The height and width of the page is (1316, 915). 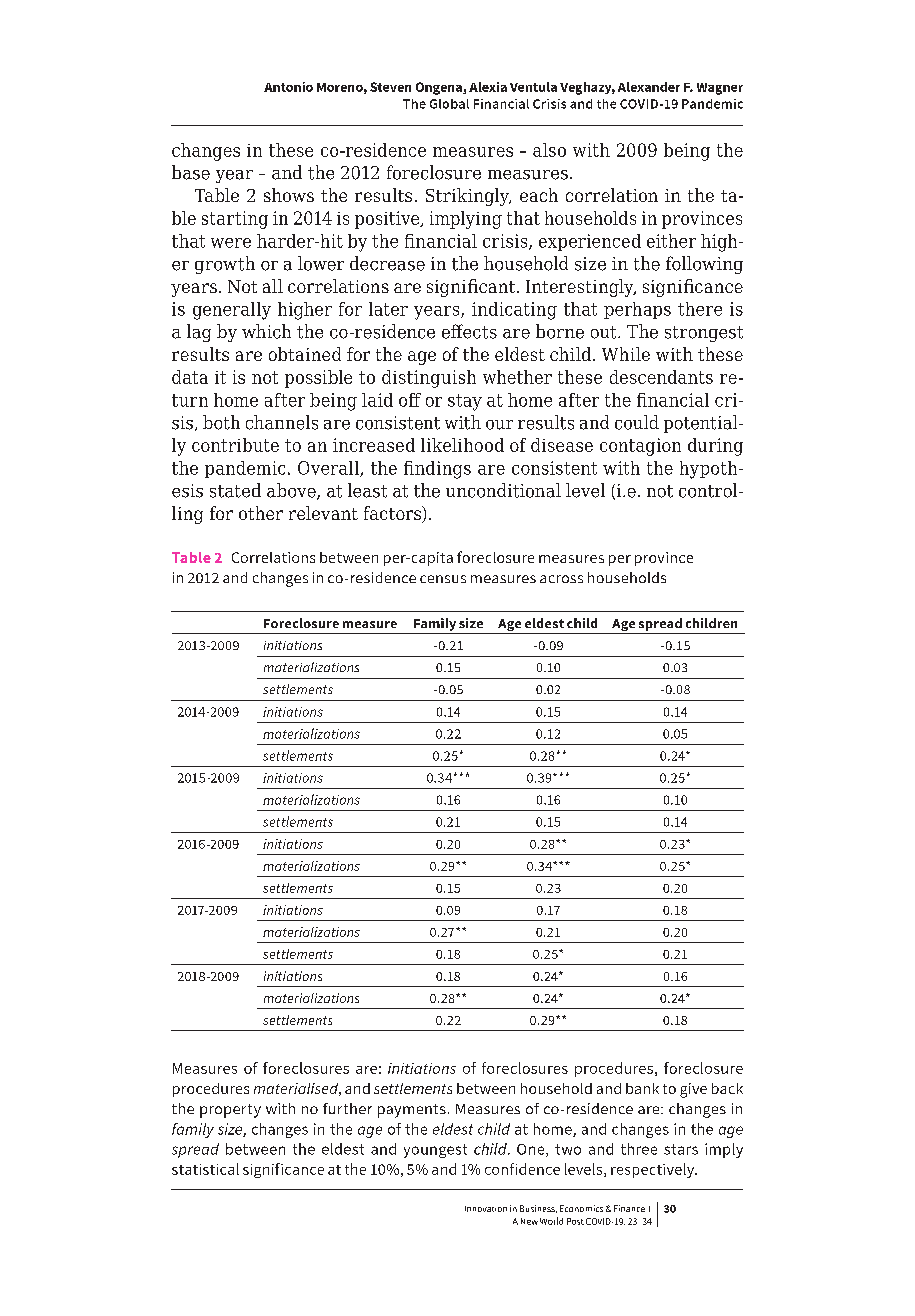 What do you see at coordinates (443, 579) in the page?
I see `census` at bounding box center [443, 579].
